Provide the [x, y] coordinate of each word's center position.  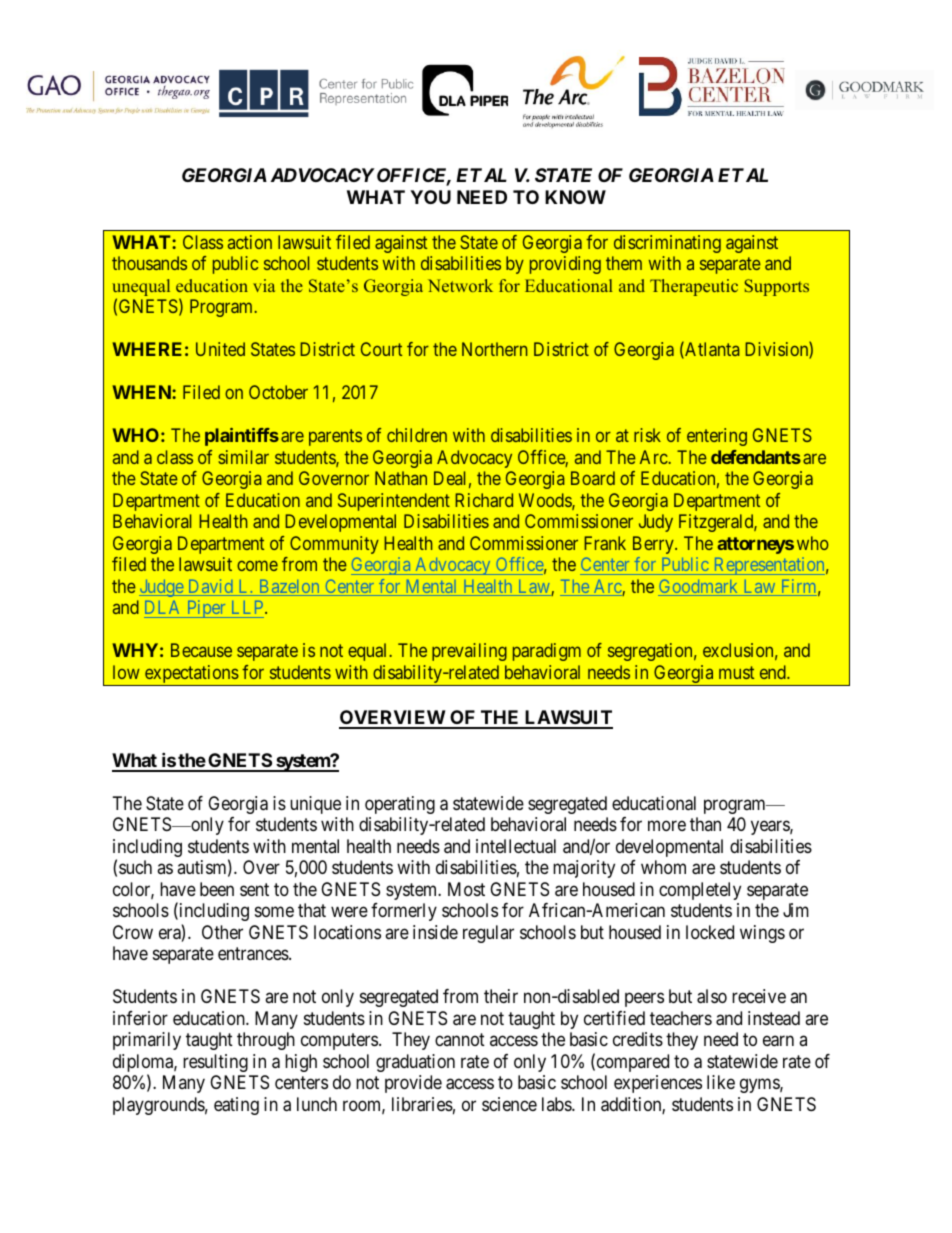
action [250, 242]
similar [243, 457]
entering [717, 437]
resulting [215, 1063]
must [736, 672]
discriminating [667, 244]
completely [700, 891]
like [721, 1082]
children [417, 435]
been [217, 889]
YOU [430, 197]
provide [413, 1084]
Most [466, 889]
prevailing [469, 652]
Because [201, 650]
